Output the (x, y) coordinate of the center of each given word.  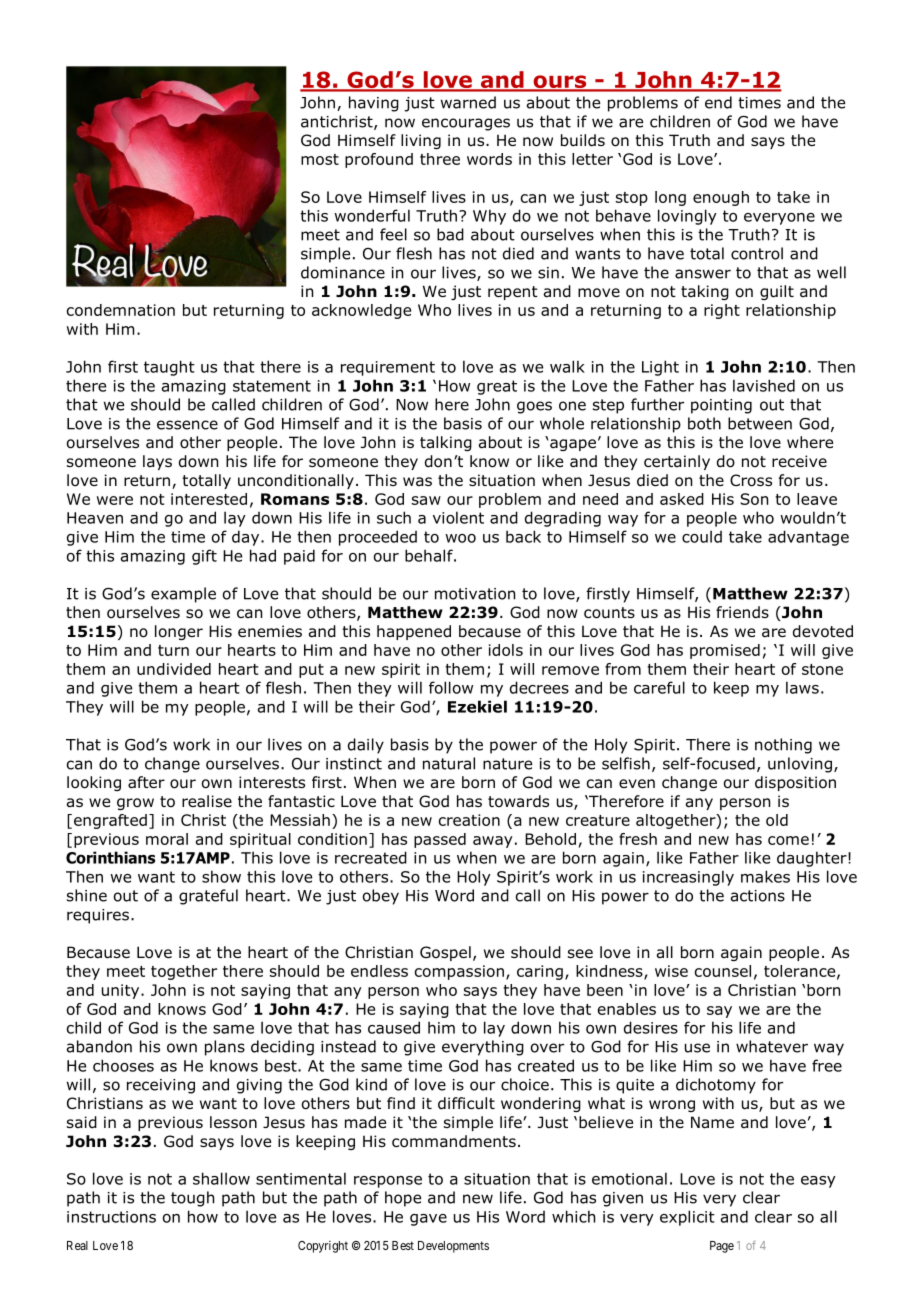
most (320, 159)
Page (722, 1247)
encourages (466, 124)
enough (721, 198)
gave (428, 1220)
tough (192, 1199)
